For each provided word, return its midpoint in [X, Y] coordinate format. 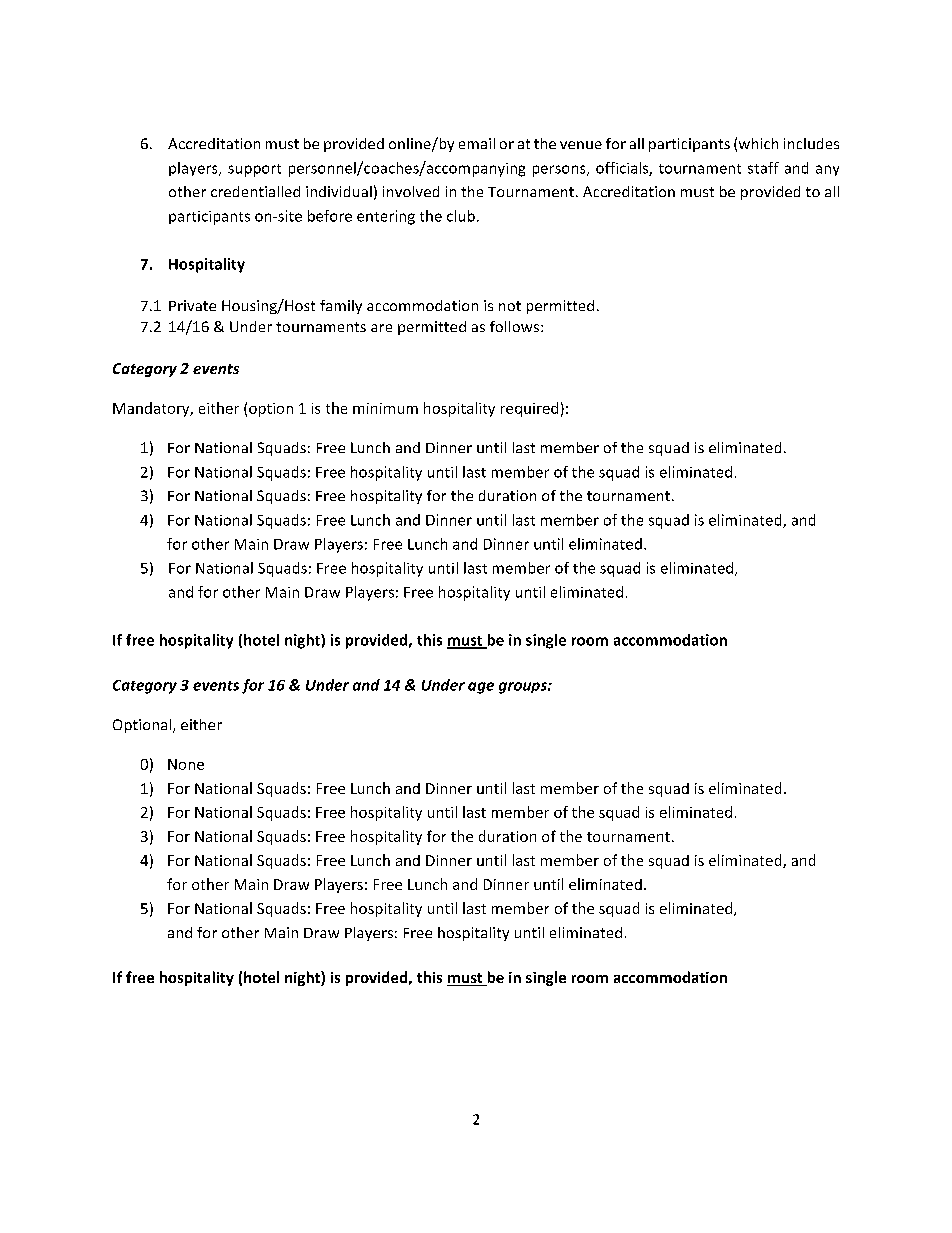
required [529, 409]
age [481, 688]
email [477, 143]
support [254, 170]
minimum [385, 408]
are [381, 328]
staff [763, 168]
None [186, 764]
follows [514, 326]
